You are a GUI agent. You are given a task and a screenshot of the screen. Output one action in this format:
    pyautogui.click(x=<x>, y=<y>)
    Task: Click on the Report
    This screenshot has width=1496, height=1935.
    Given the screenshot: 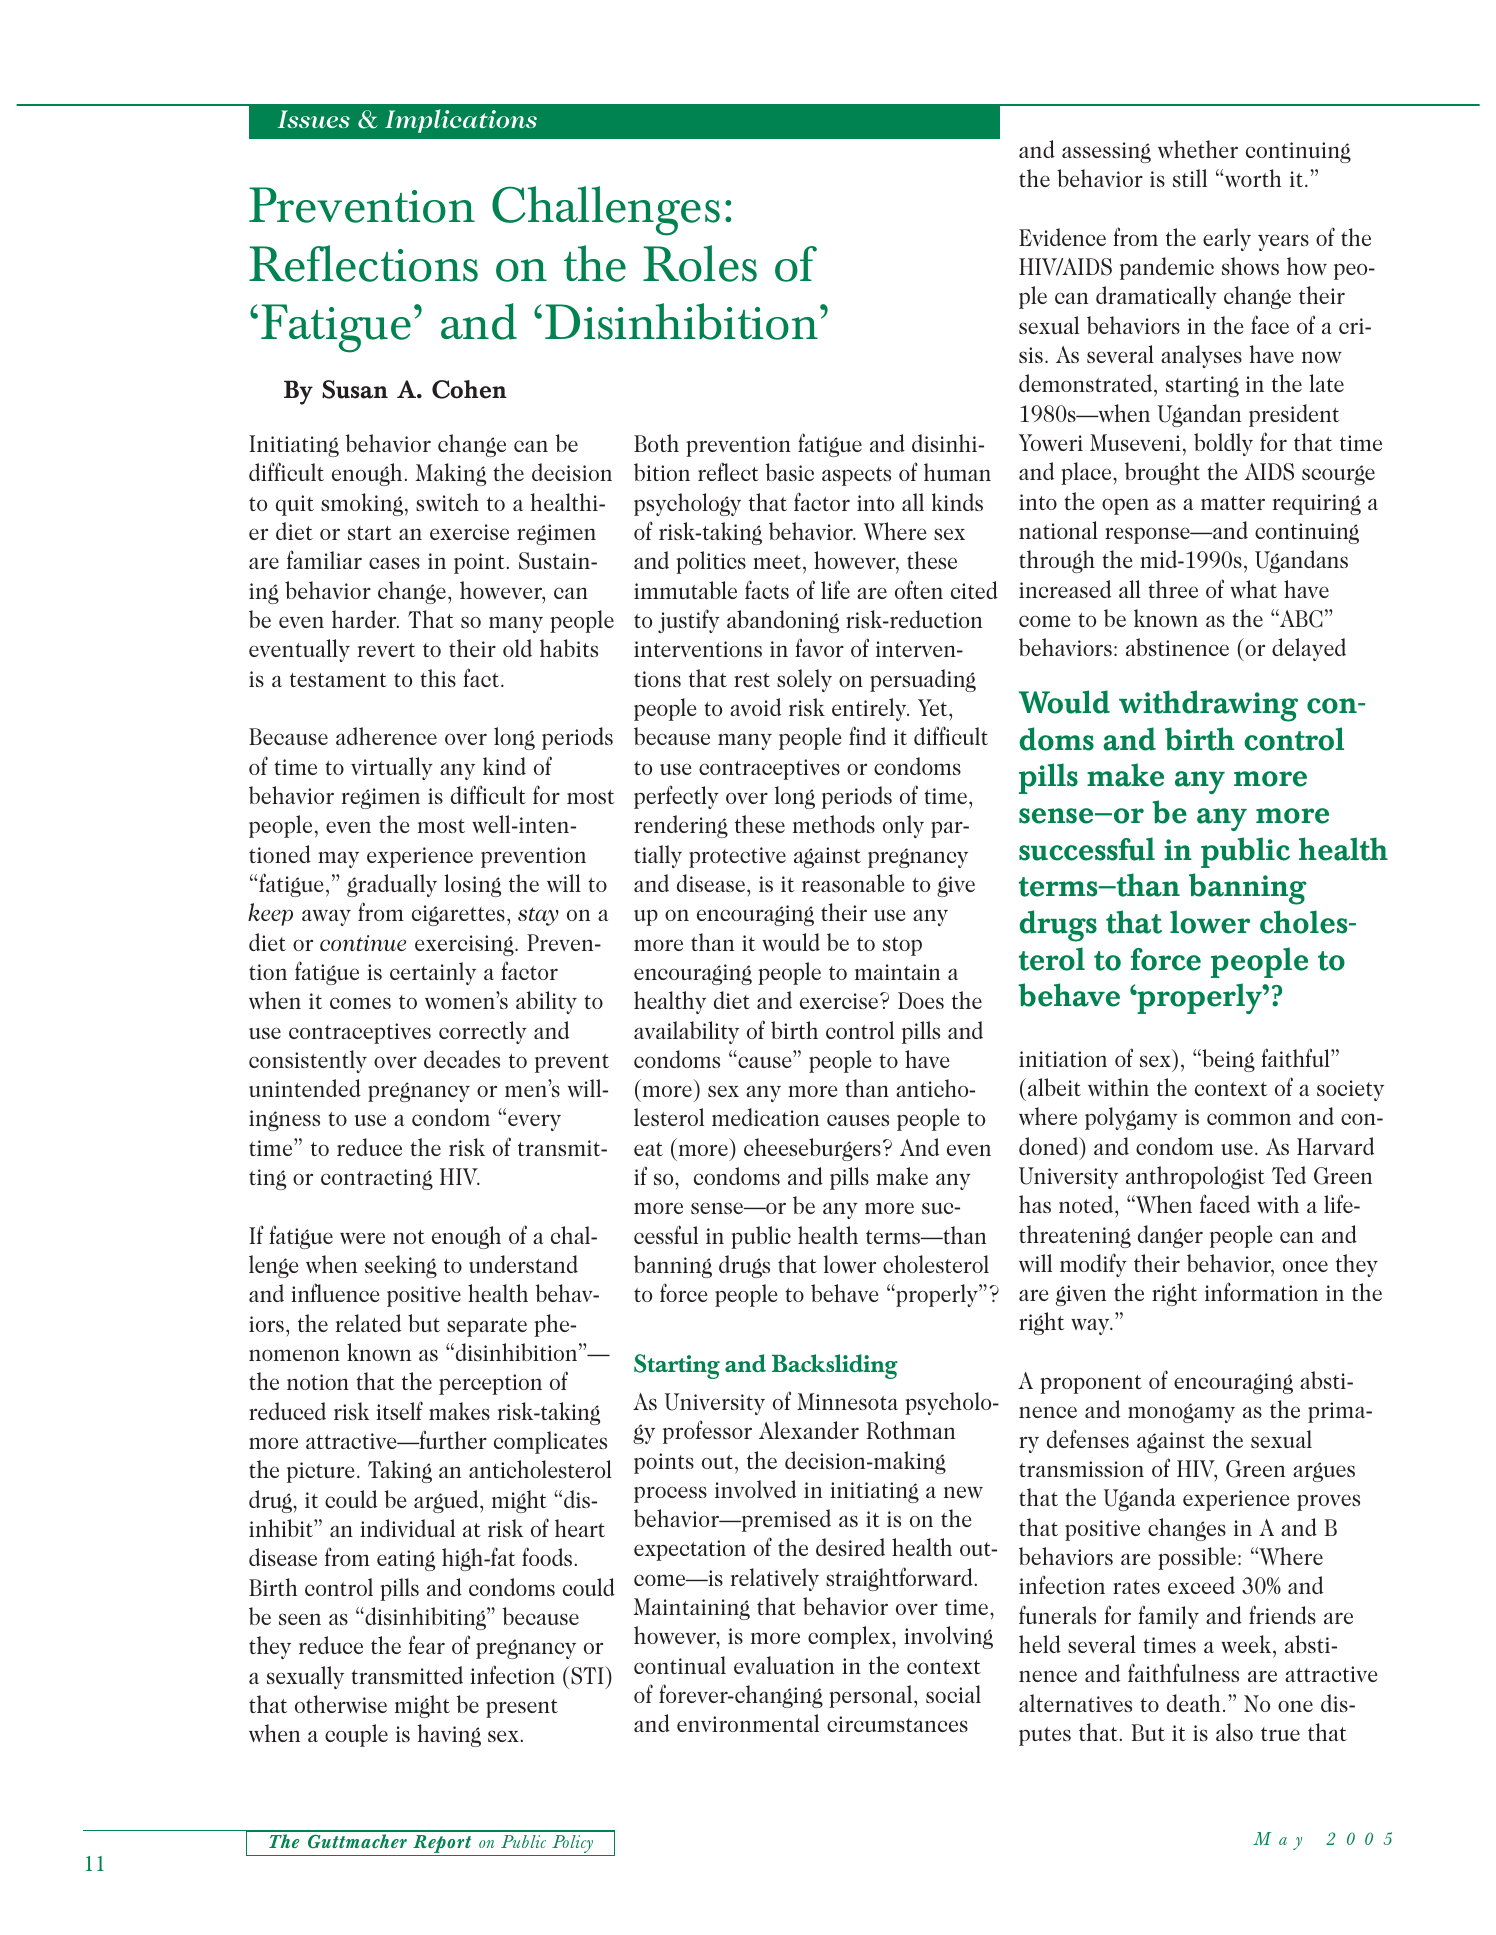 What is the action you would take?
    pyautogui.click(x=442, y=1845)
